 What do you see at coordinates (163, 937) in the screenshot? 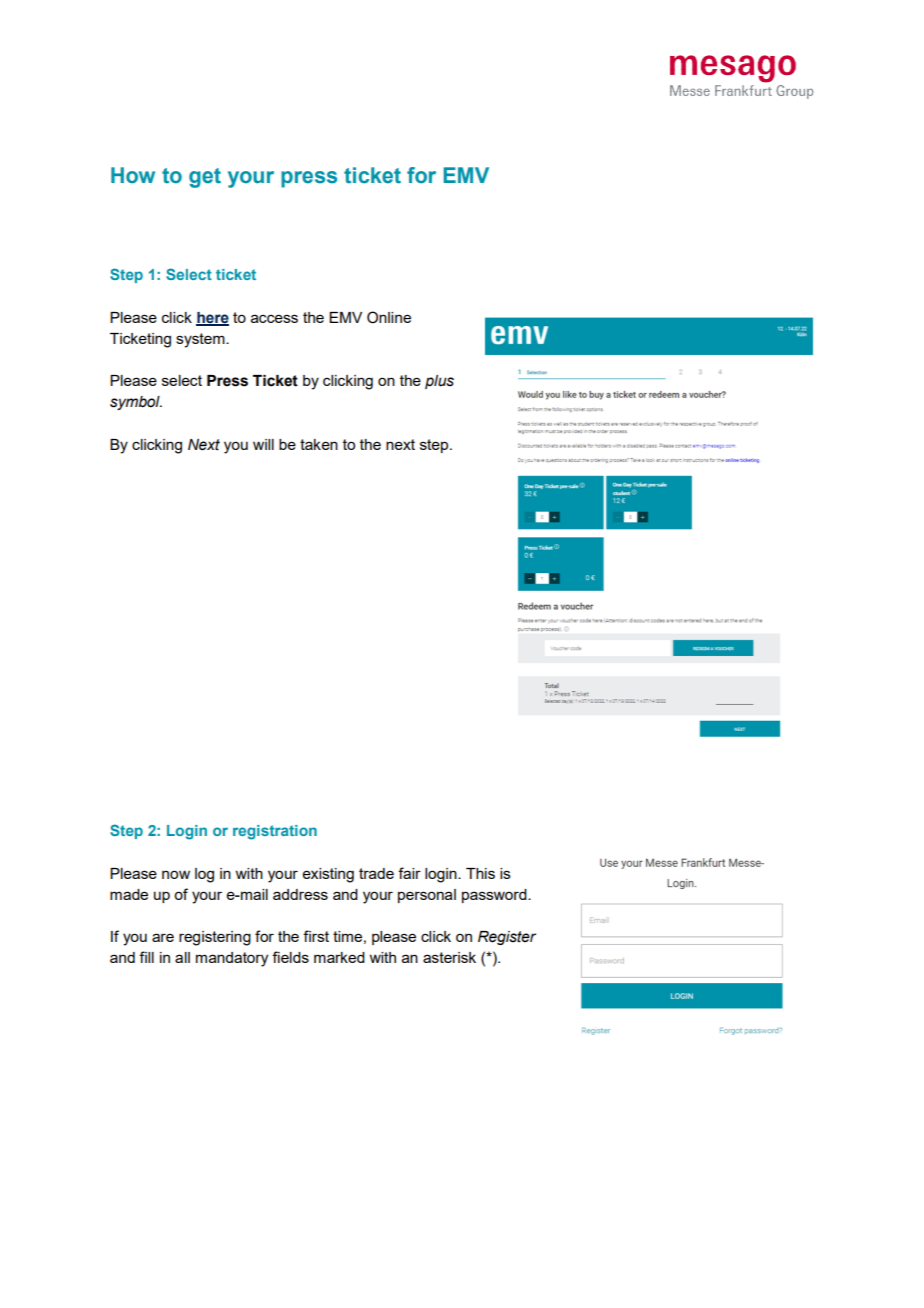
I see `are` at bounding box center [163, 937].
